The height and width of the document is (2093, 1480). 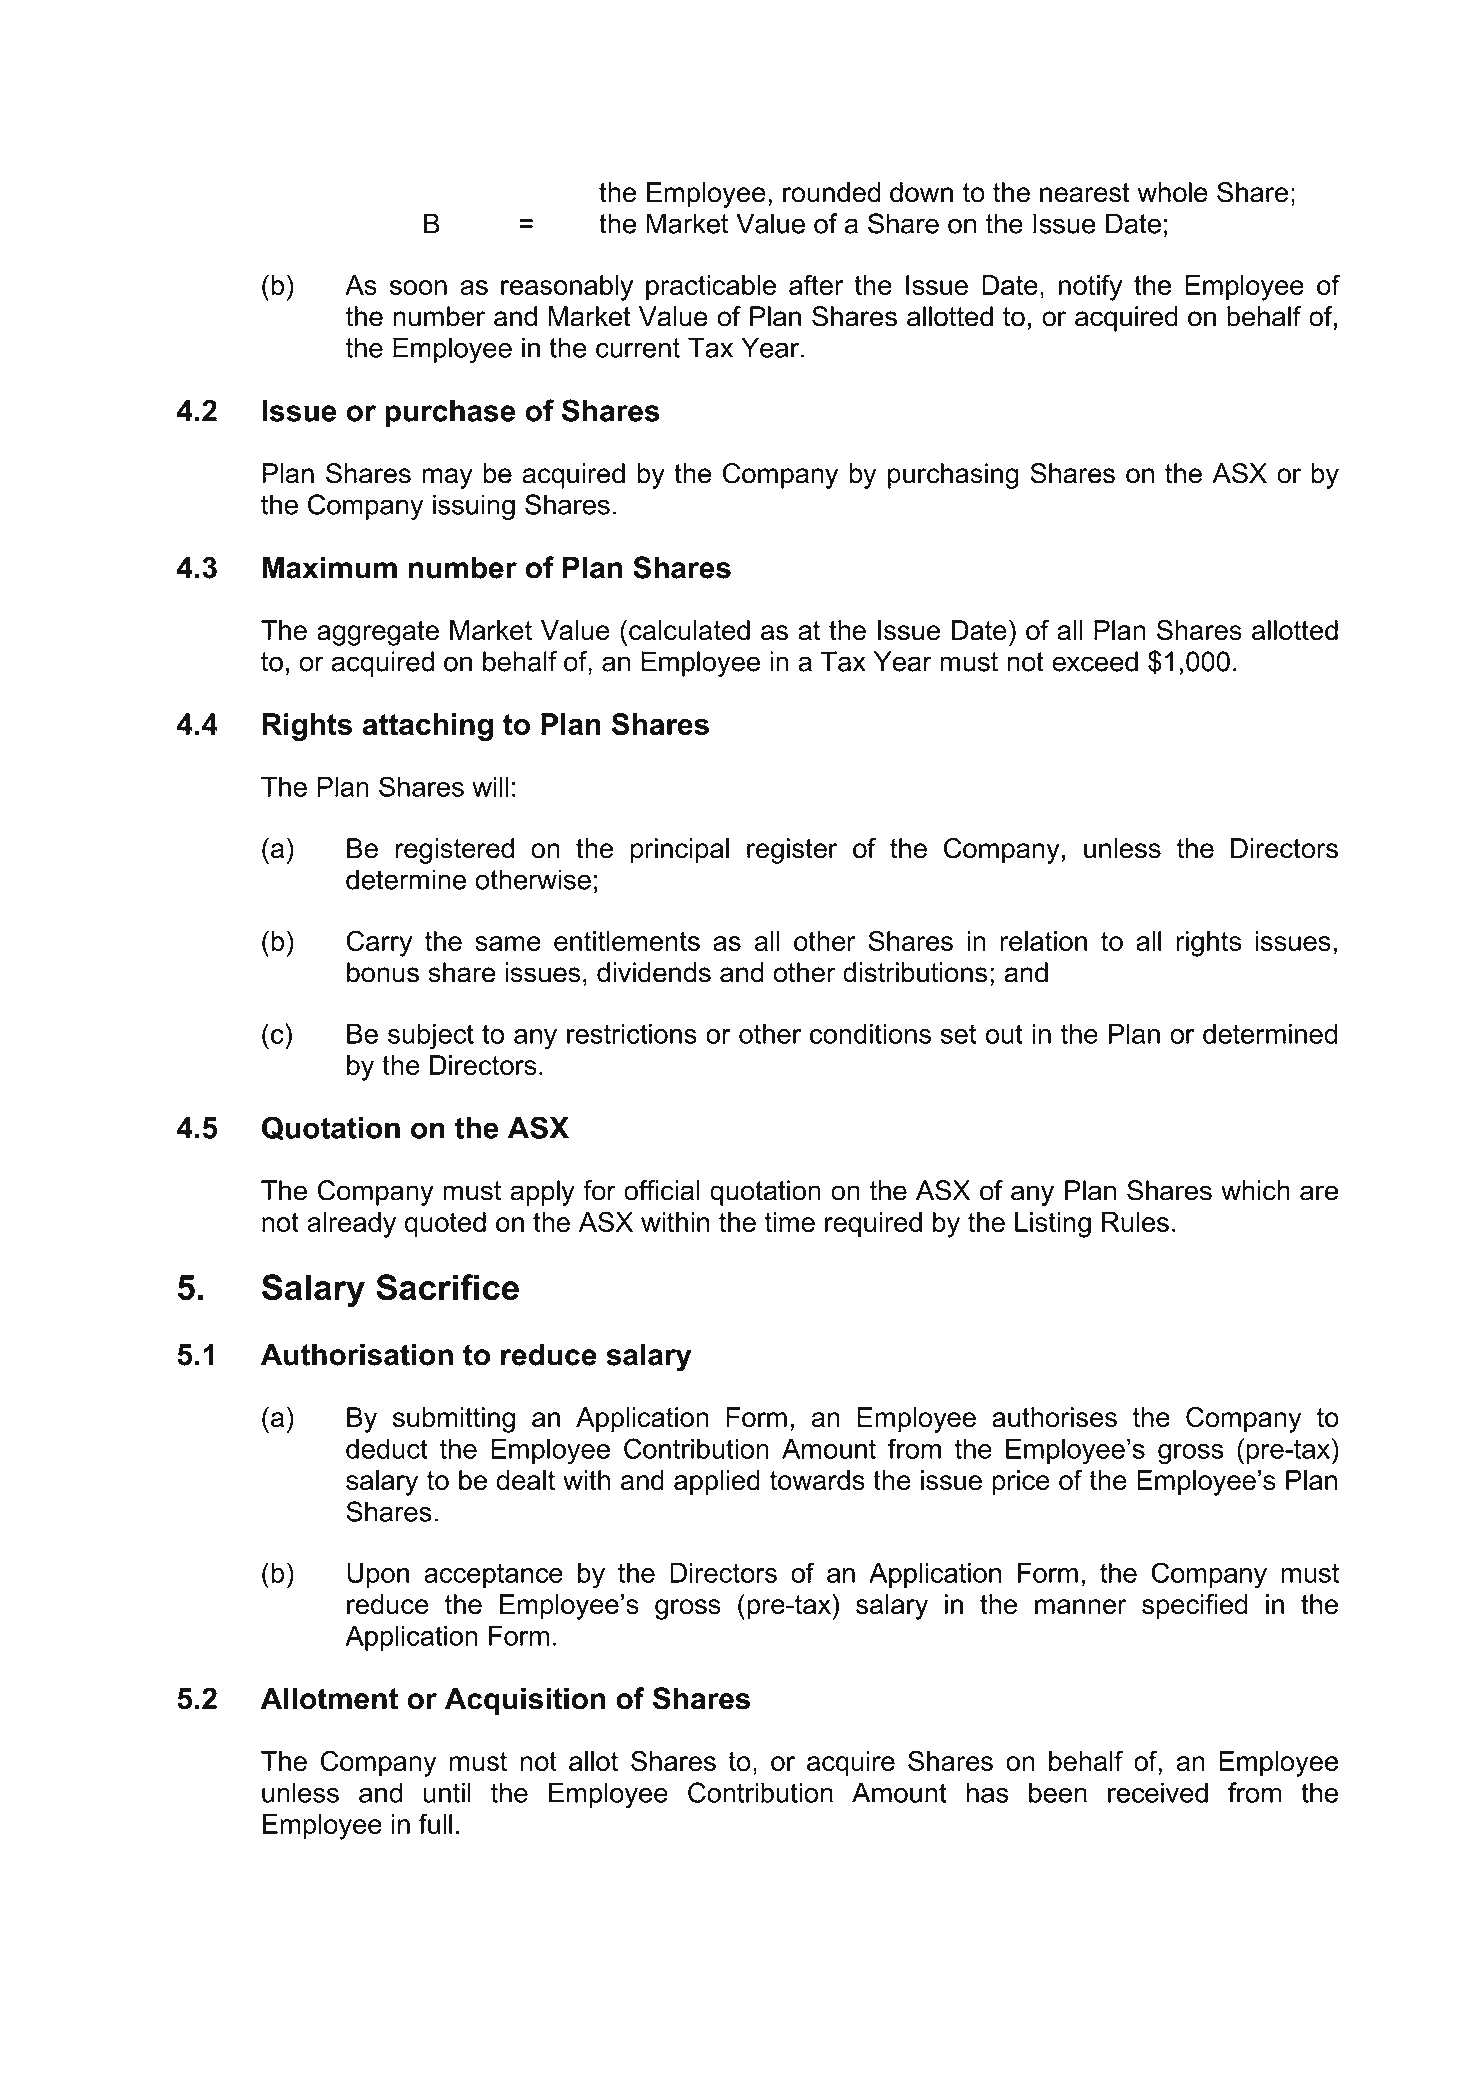 What do you see at coordinates (1021, 1483) in the document?
I see `price` at bounding box center [1021, 1483].
